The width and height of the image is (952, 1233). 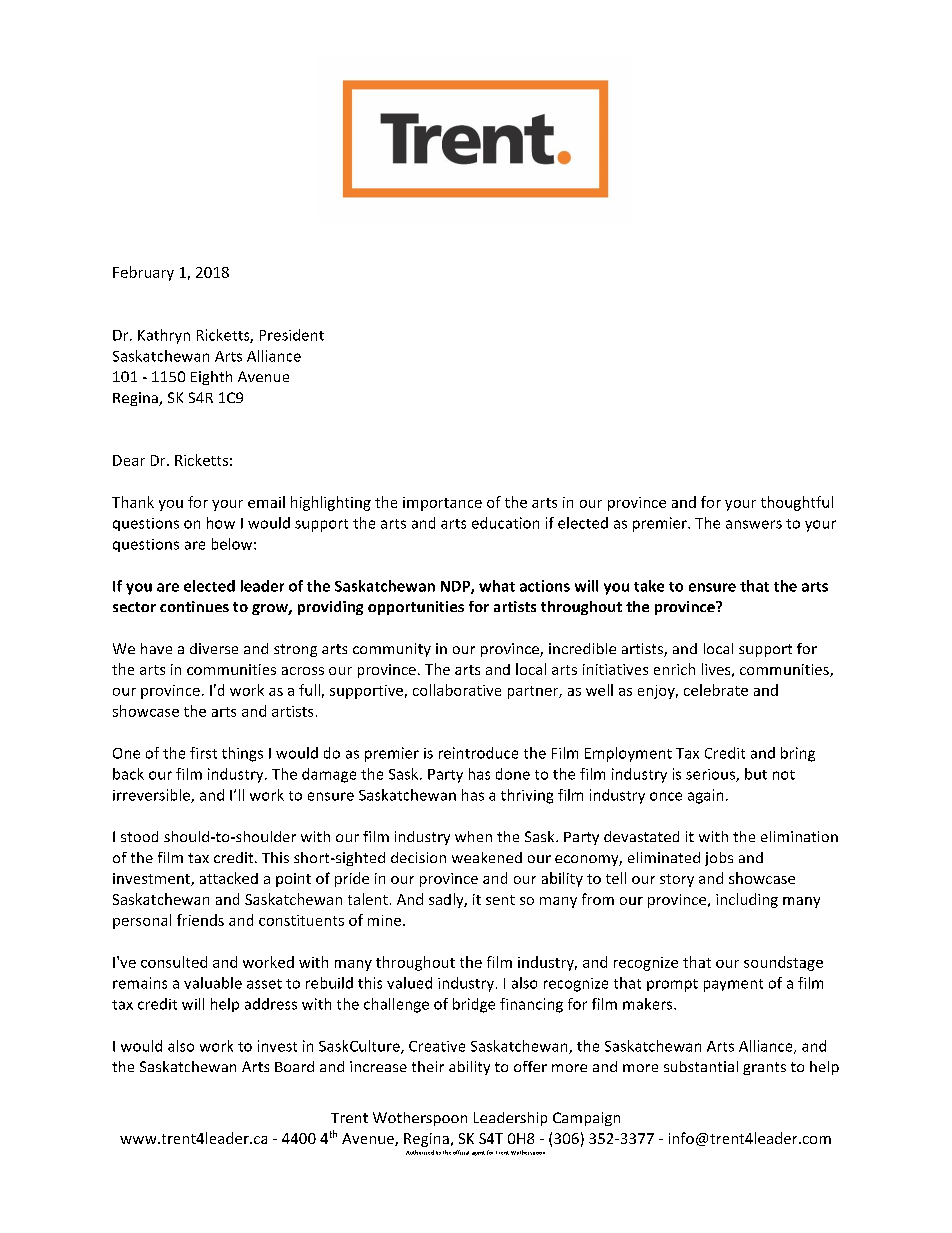 What do you see at coordinates (473, 836) in the image?
I see `when` at bounding box center [473, 836].
